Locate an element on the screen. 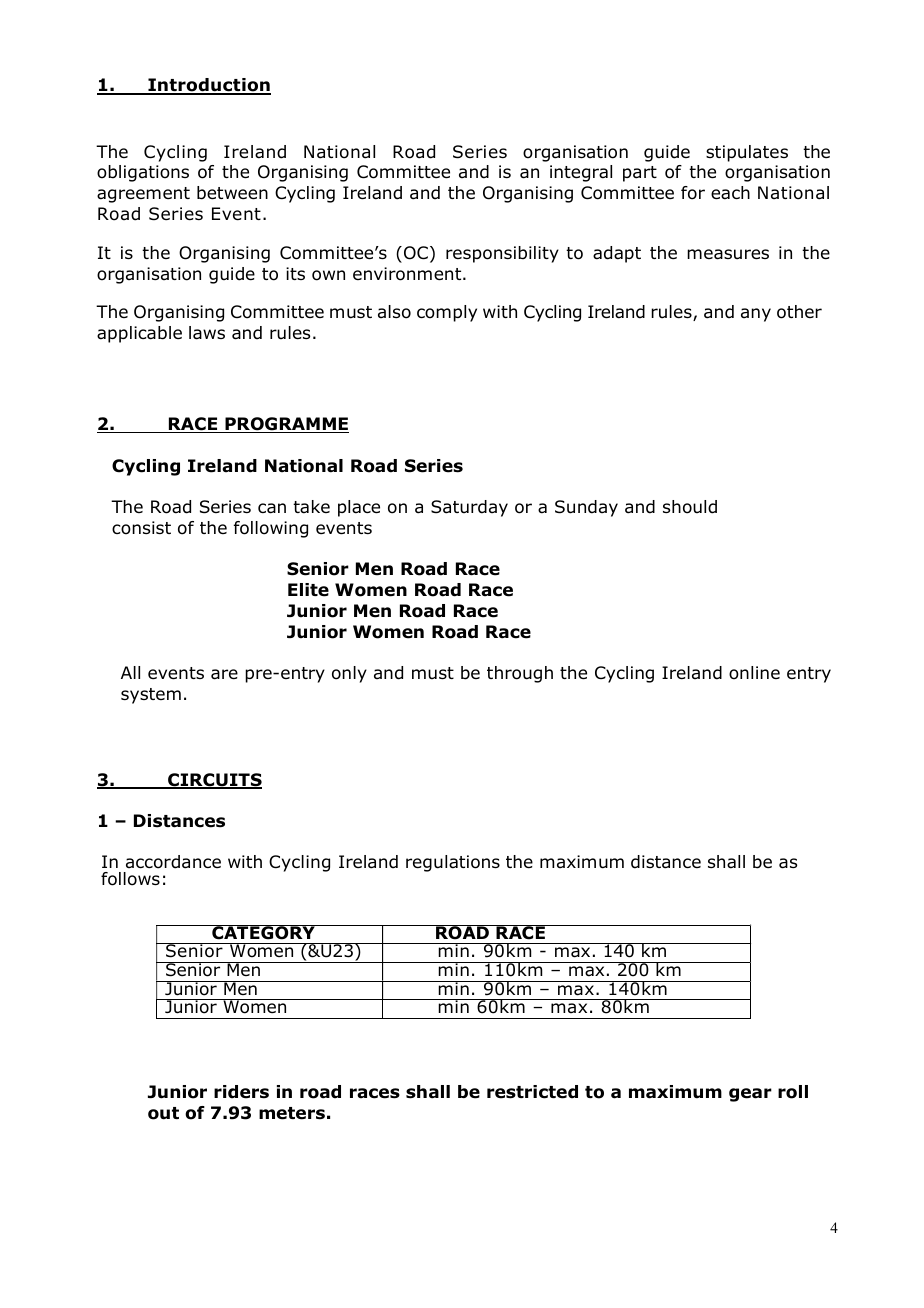  integral is located at coordinates (581, 173).
